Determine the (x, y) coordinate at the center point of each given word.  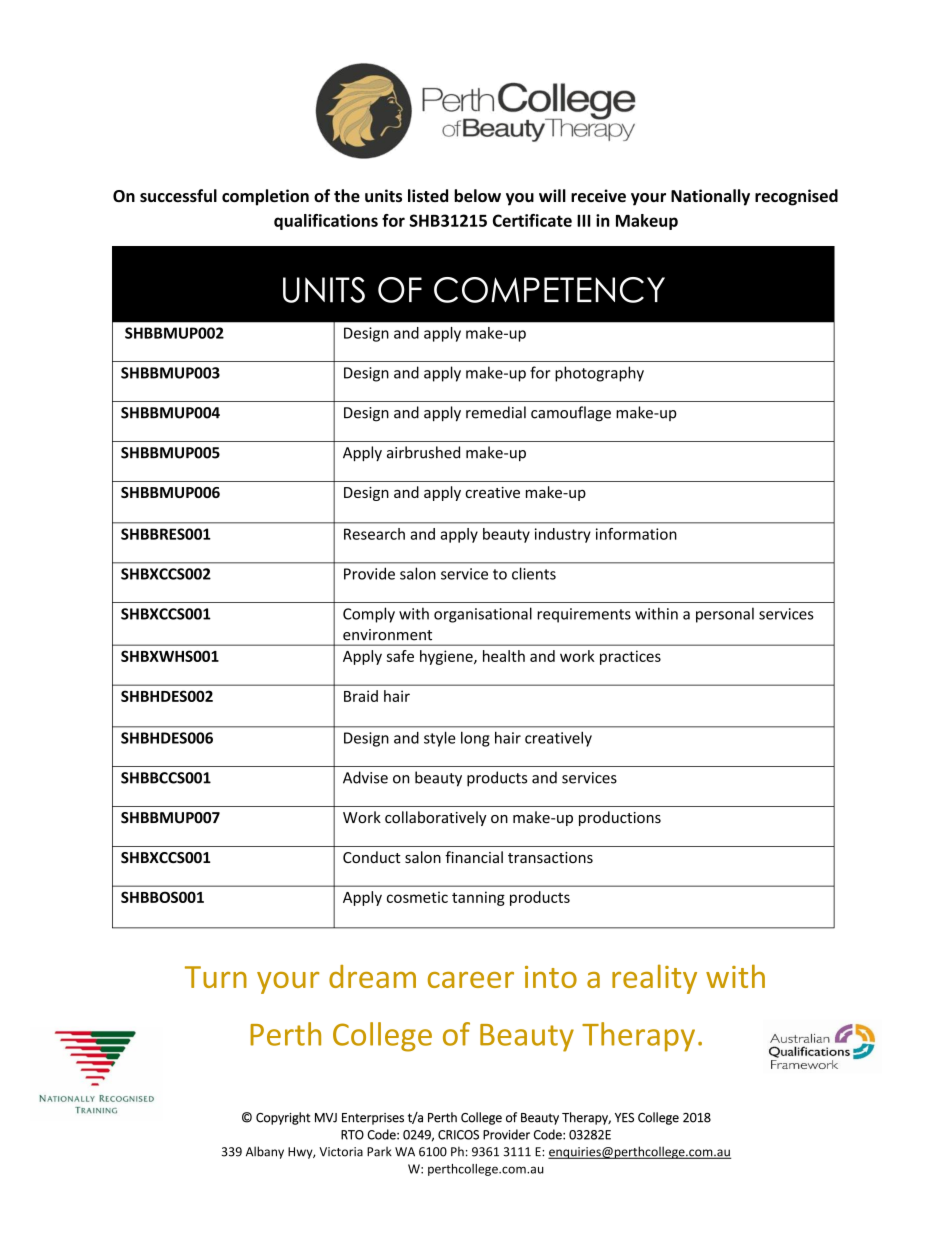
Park (379, 1151)
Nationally (710, 197)
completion (265, 197)
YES (624, 1118)
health (504, 656)
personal (725, 615)
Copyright (283, 1118)
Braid (361, 696)
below (477, 195)
